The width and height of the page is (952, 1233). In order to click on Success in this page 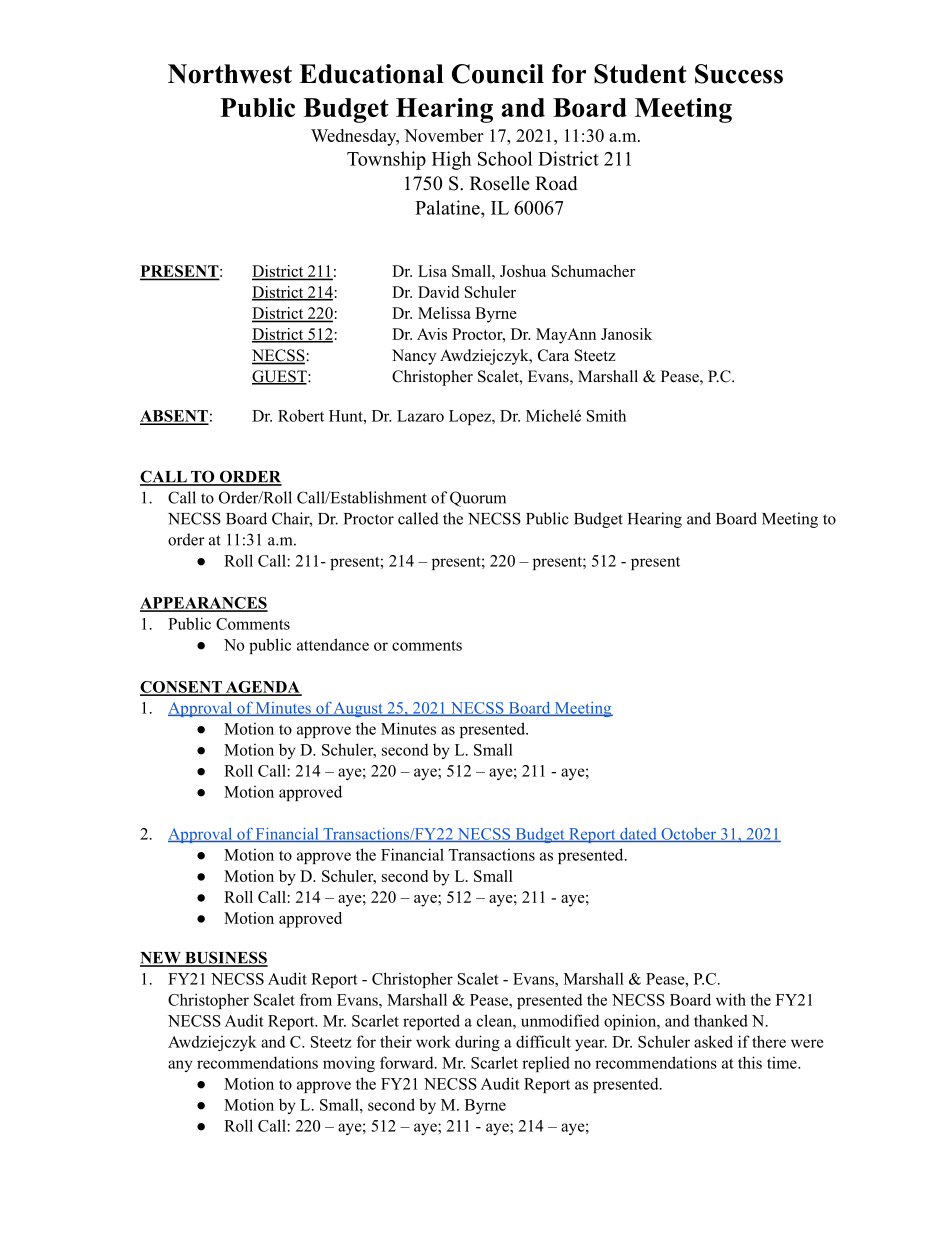, I will do `click(739, 74)`.
